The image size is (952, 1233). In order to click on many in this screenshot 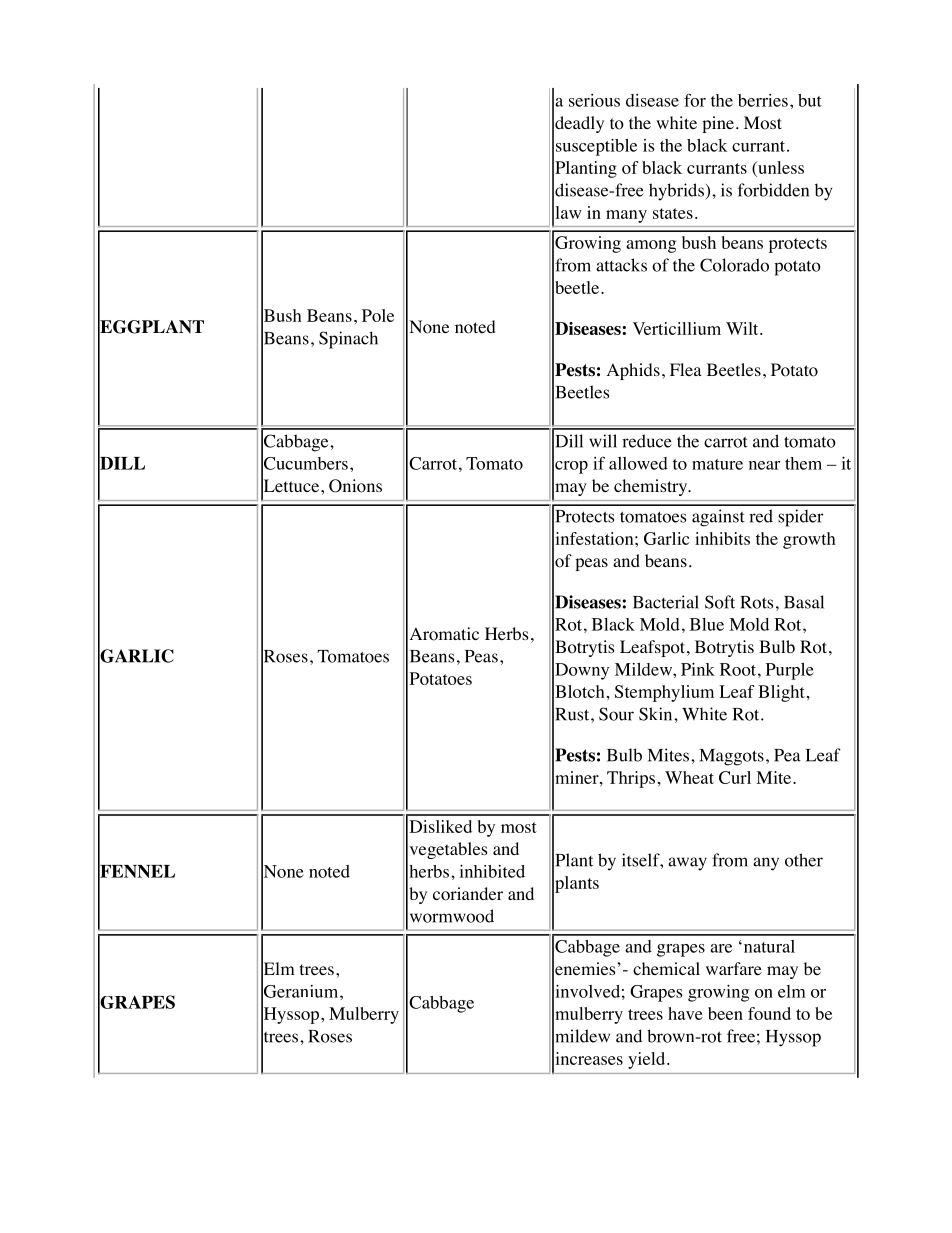, I will do `click(626, 216)`.
